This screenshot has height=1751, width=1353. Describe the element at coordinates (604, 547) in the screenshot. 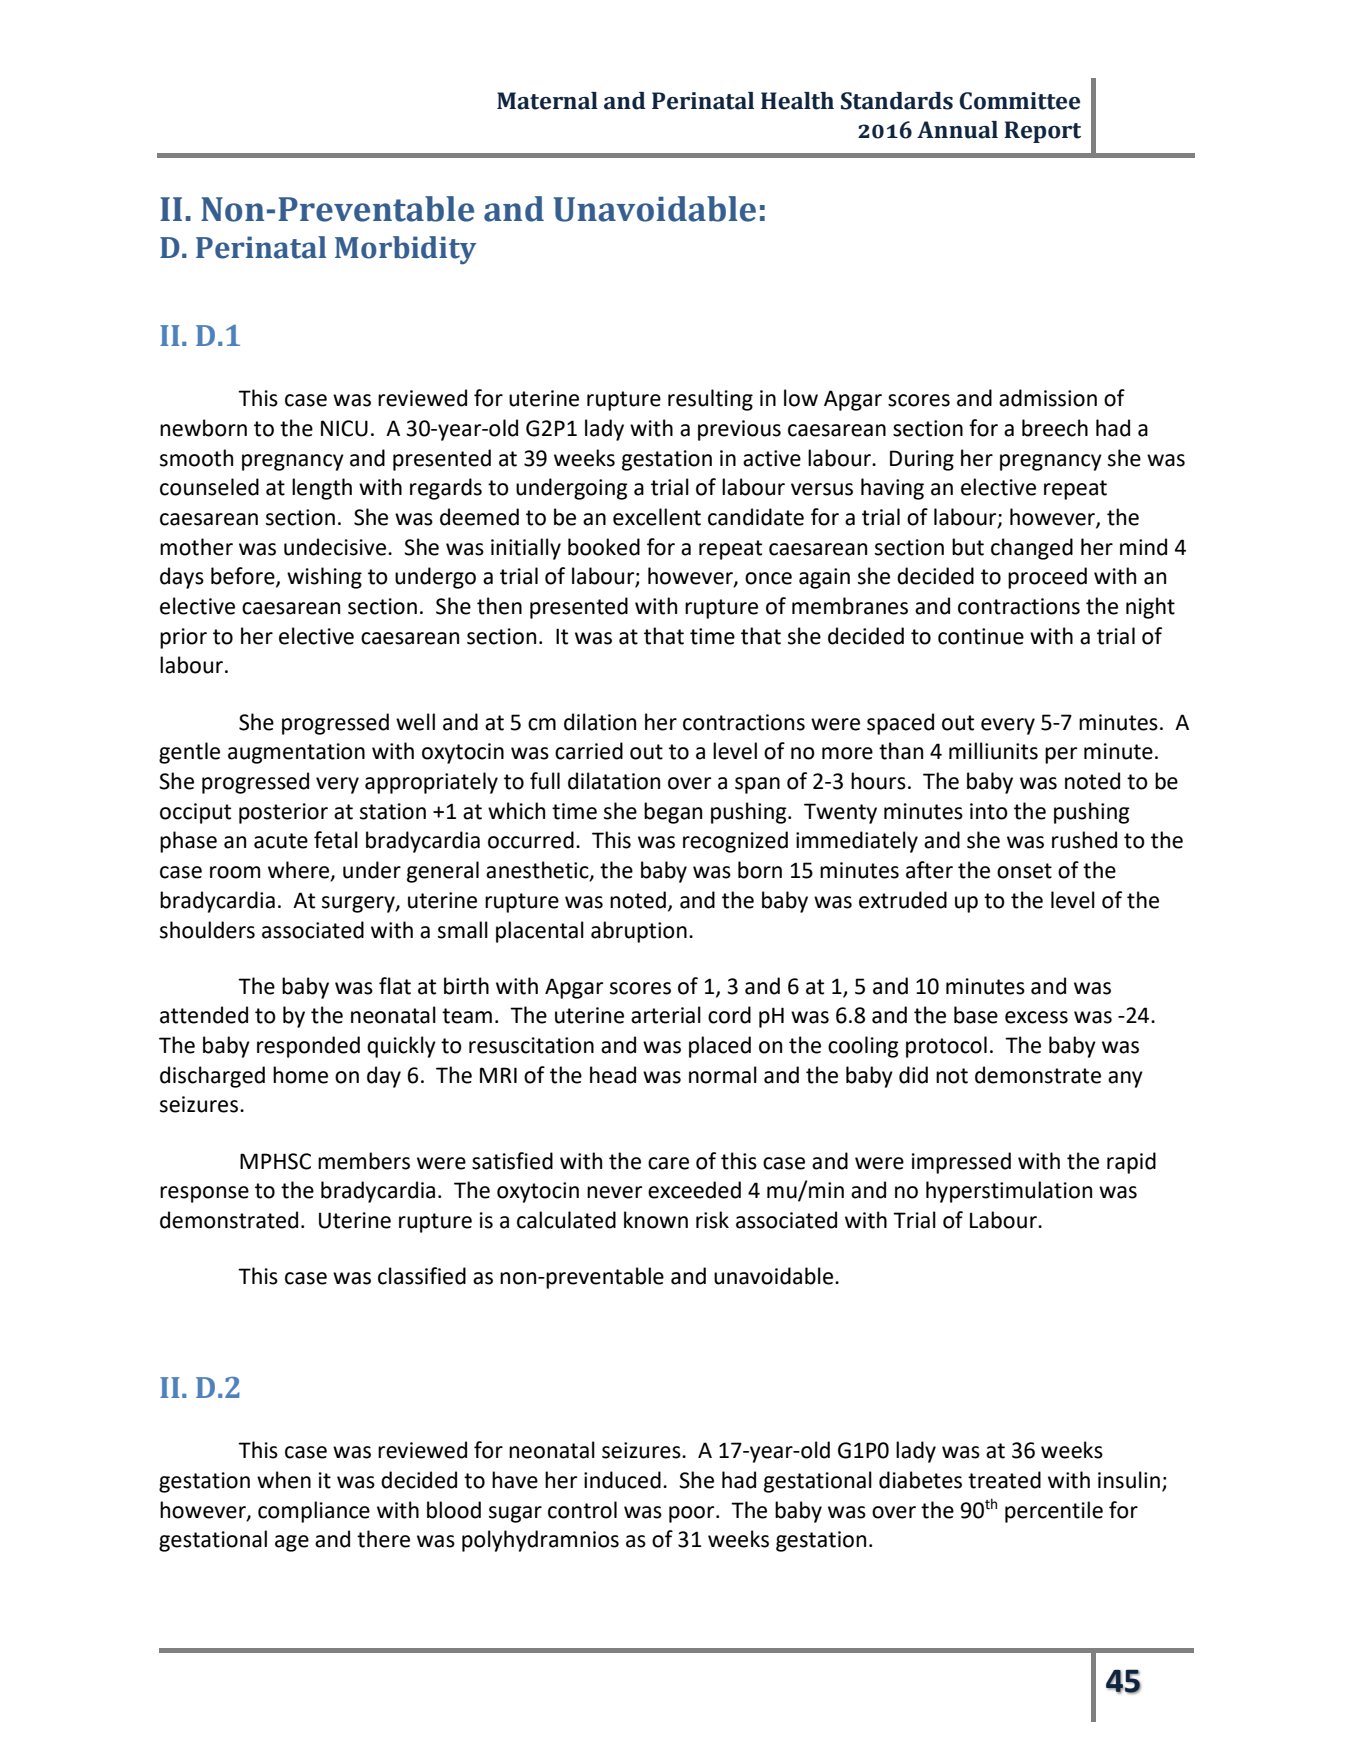

I see `booked` at that location.
